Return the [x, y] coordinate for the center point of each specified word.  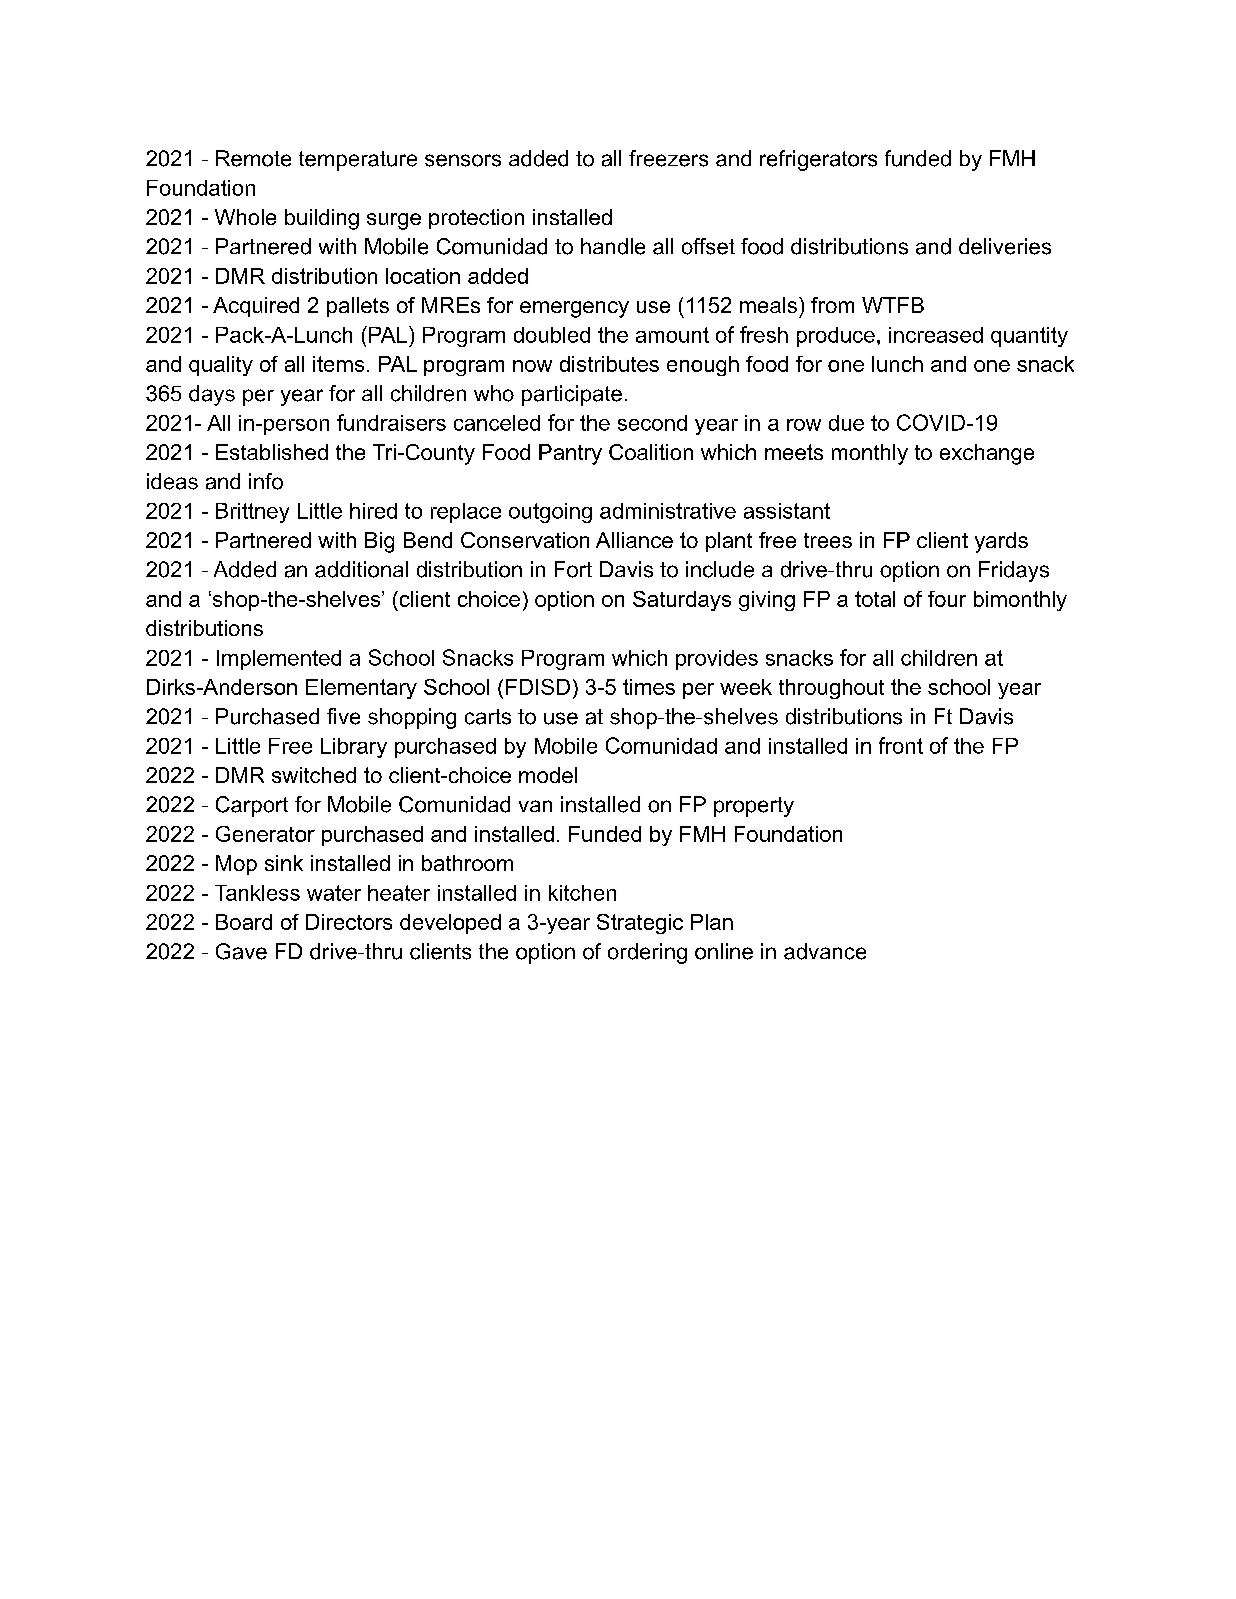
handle [613, 246]
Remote [253, 158]
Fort [573, 569]
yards [1001, 542]
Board [244, 922]
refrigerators [818, 160]
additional [361, 569]
